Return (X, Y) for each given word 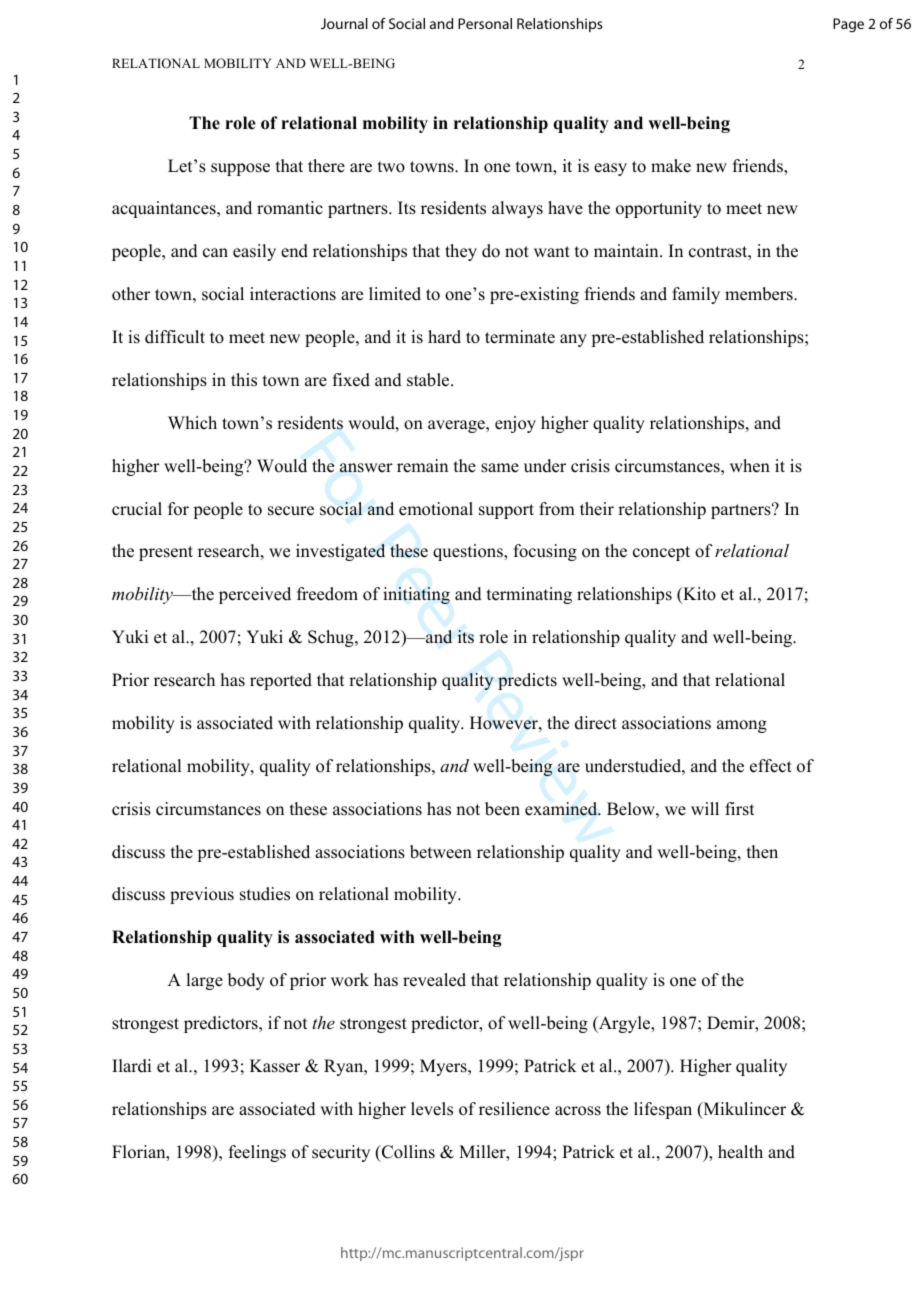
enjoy (515, 424)
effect (771, 766)
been (502, 809)
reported (281, 681)
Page (848, 25)
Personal (485, 23)
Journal (344, 23)
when (750, 466)
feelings (257, 1153)
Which (192, 423)
